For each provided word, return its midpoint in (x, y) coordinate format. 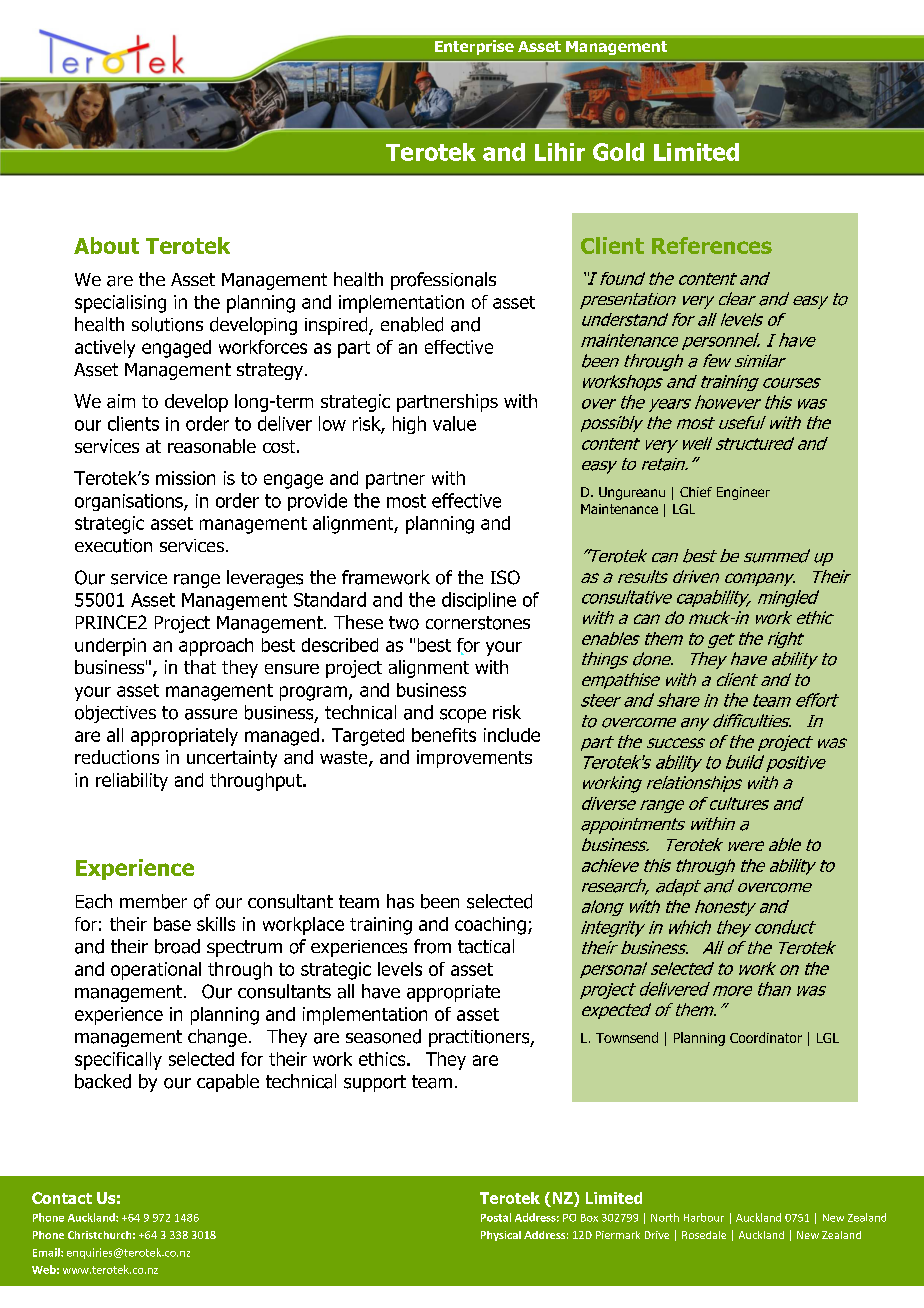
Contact (62, 1198)
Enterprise (474, 47)
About (106, 245)
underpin (110, 647)
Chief (696, 492)
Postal (496, 1217)
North (665, 1217)
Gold (618, 152)
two (404, 623)
